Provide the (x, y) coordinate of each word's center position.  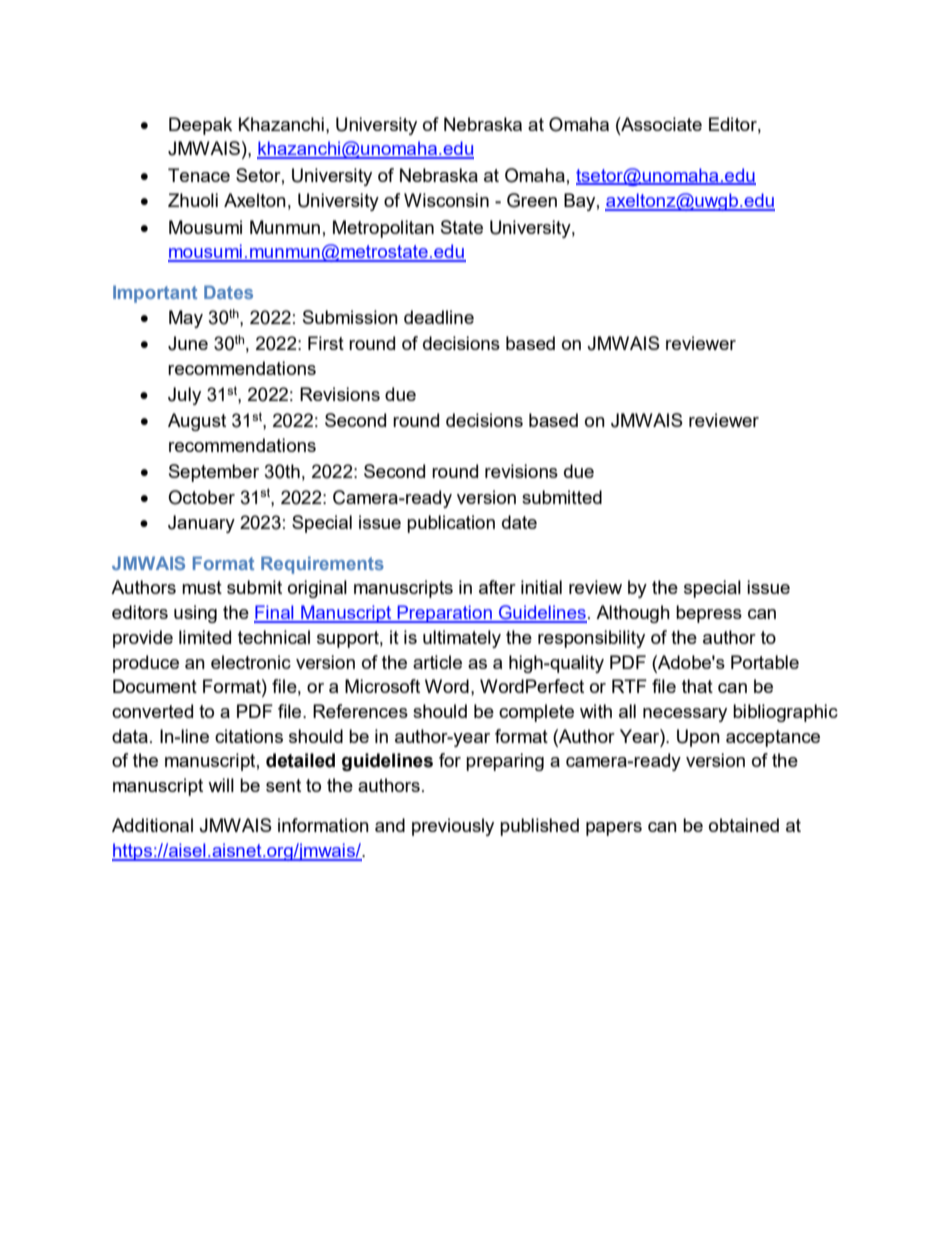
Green (532, 200)
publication (451, 524)
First (326, 343)
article (437, 662)
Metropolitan (383, 229)
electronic (251, 662)
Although (633, 614)
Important (155, 294)
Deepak (200, 126)
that (697, 686)
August (197, 422)
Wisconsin (446, 200)
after (497, 587)
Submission (350, 317)
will (221, 785)
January (201, 524)
